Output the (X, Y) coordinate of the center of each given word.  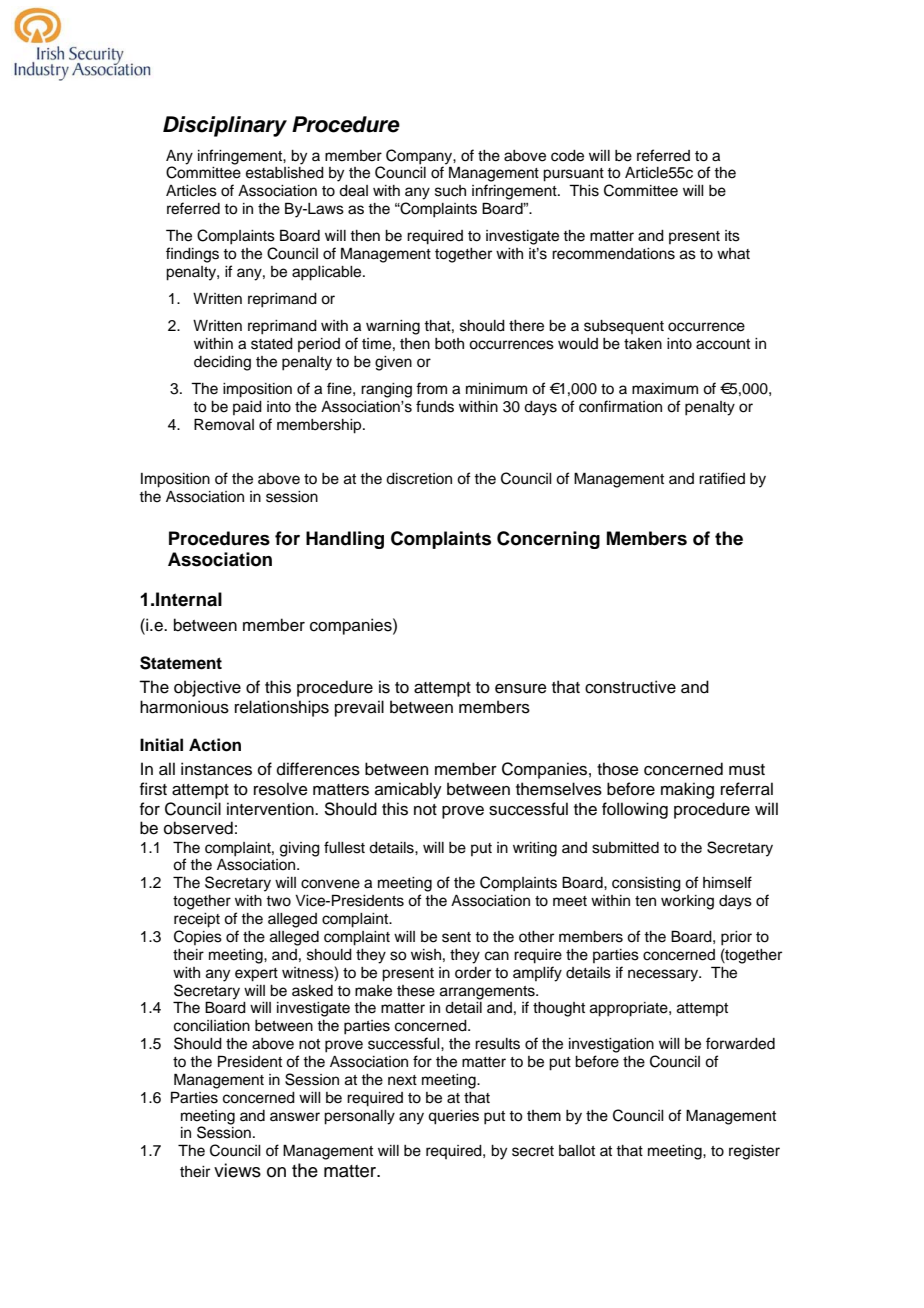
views (237, 1170)
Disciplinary (225, 126)
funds (435, 406)
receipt (197, 920)
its (732, 236)
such (450, 191)
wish (426, 955)
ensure (521, 689)
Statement (181, 663)
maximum (665, 389)
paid (247, 408)
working (687, 902)
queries (453, 1117)
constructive (630, 687)
